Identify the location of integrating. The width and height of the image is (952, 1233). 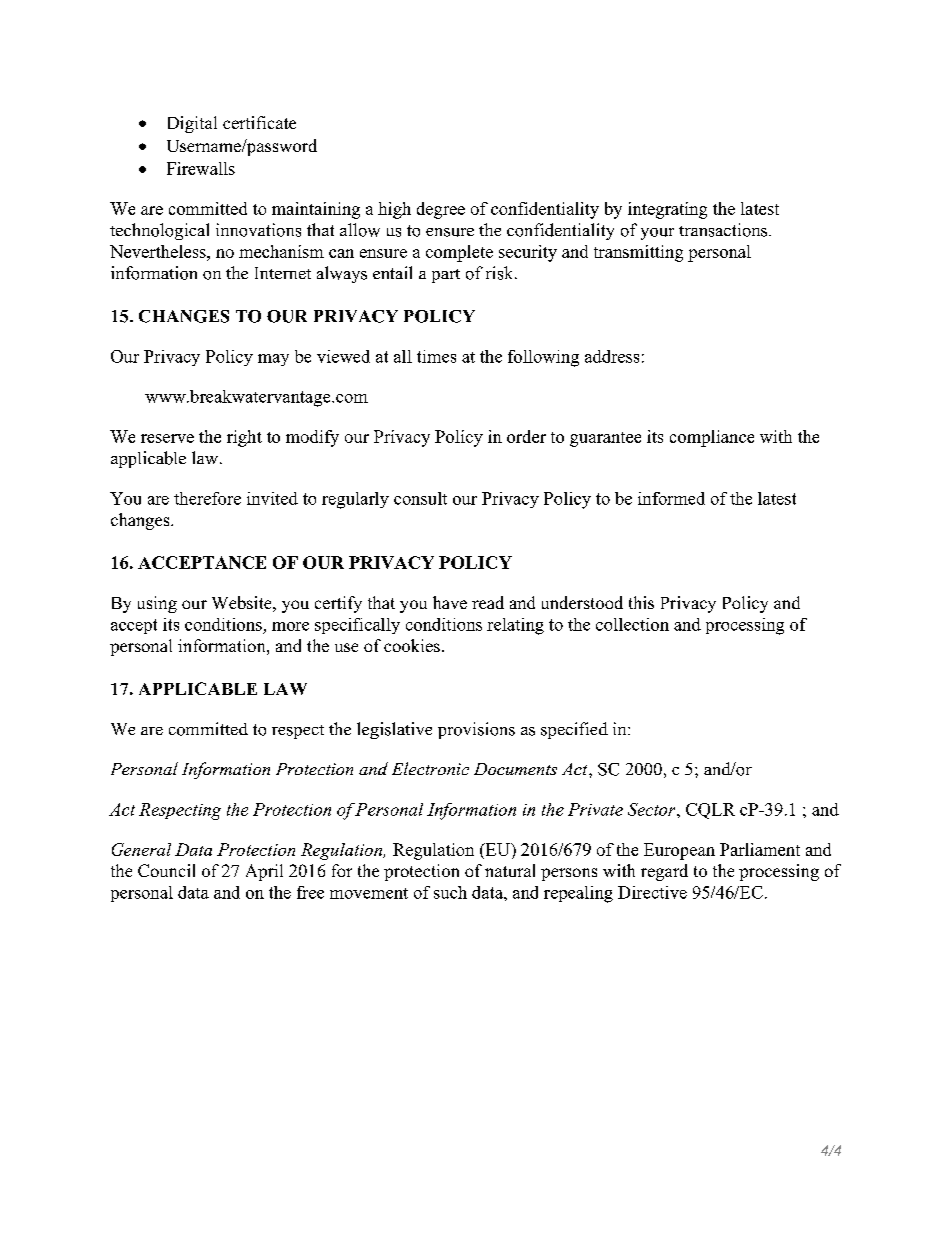
(667, 210).
